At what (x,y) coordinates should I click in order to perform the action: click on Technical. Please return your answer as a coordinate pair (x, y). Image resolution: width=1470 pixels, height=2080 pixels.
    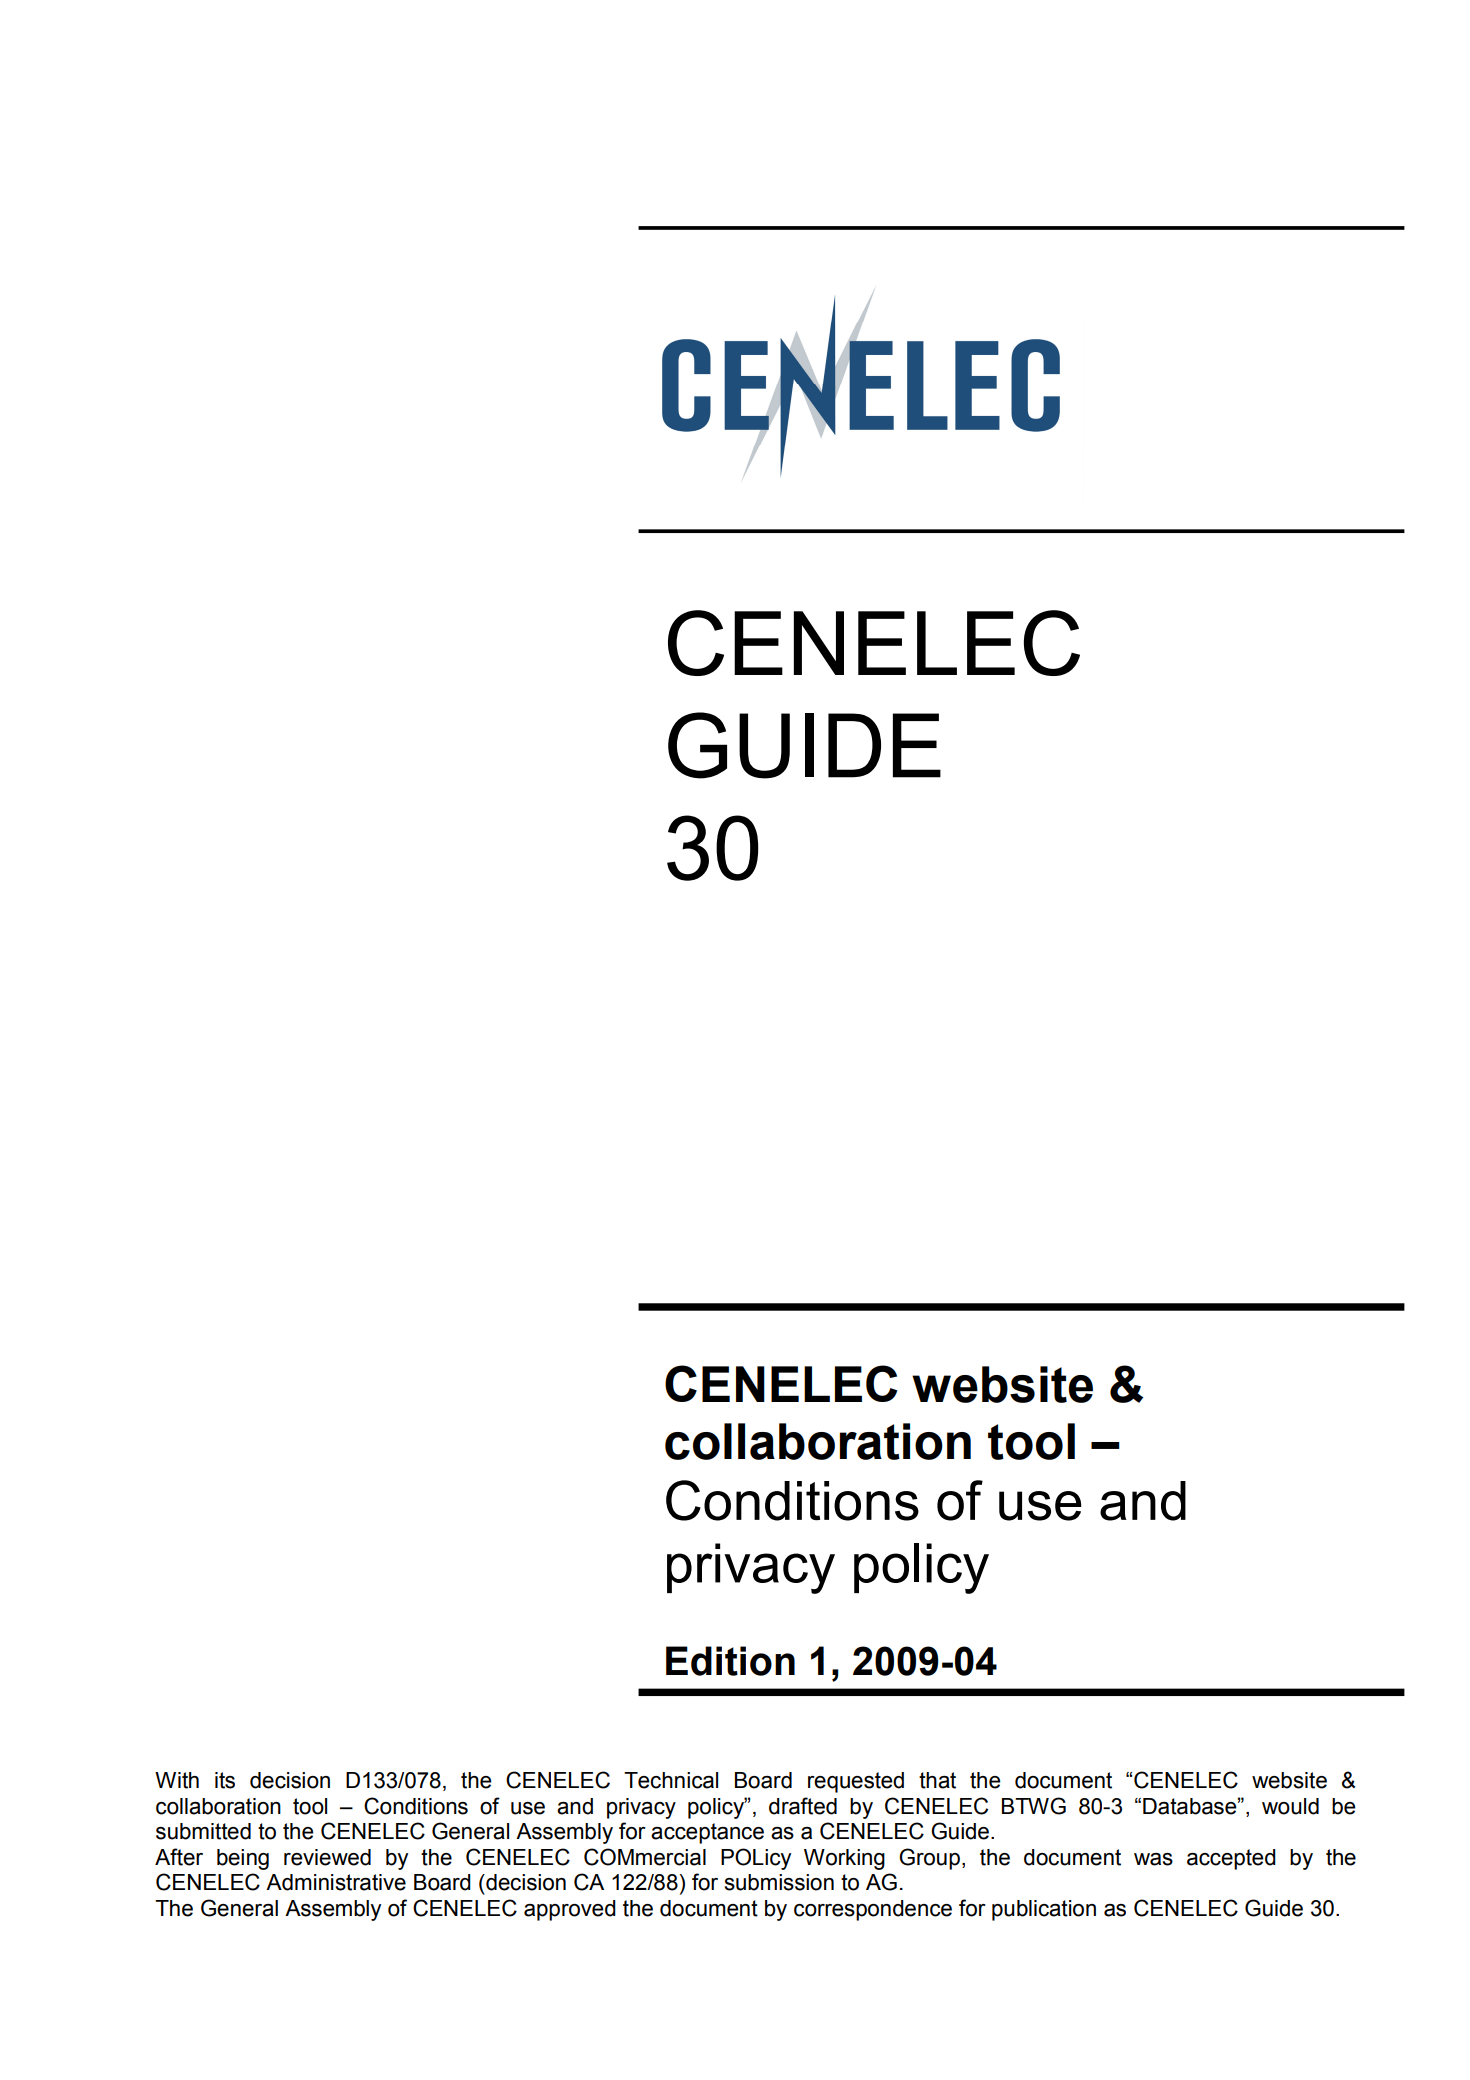
    Looking at the image, I should click on (671, 1780).
